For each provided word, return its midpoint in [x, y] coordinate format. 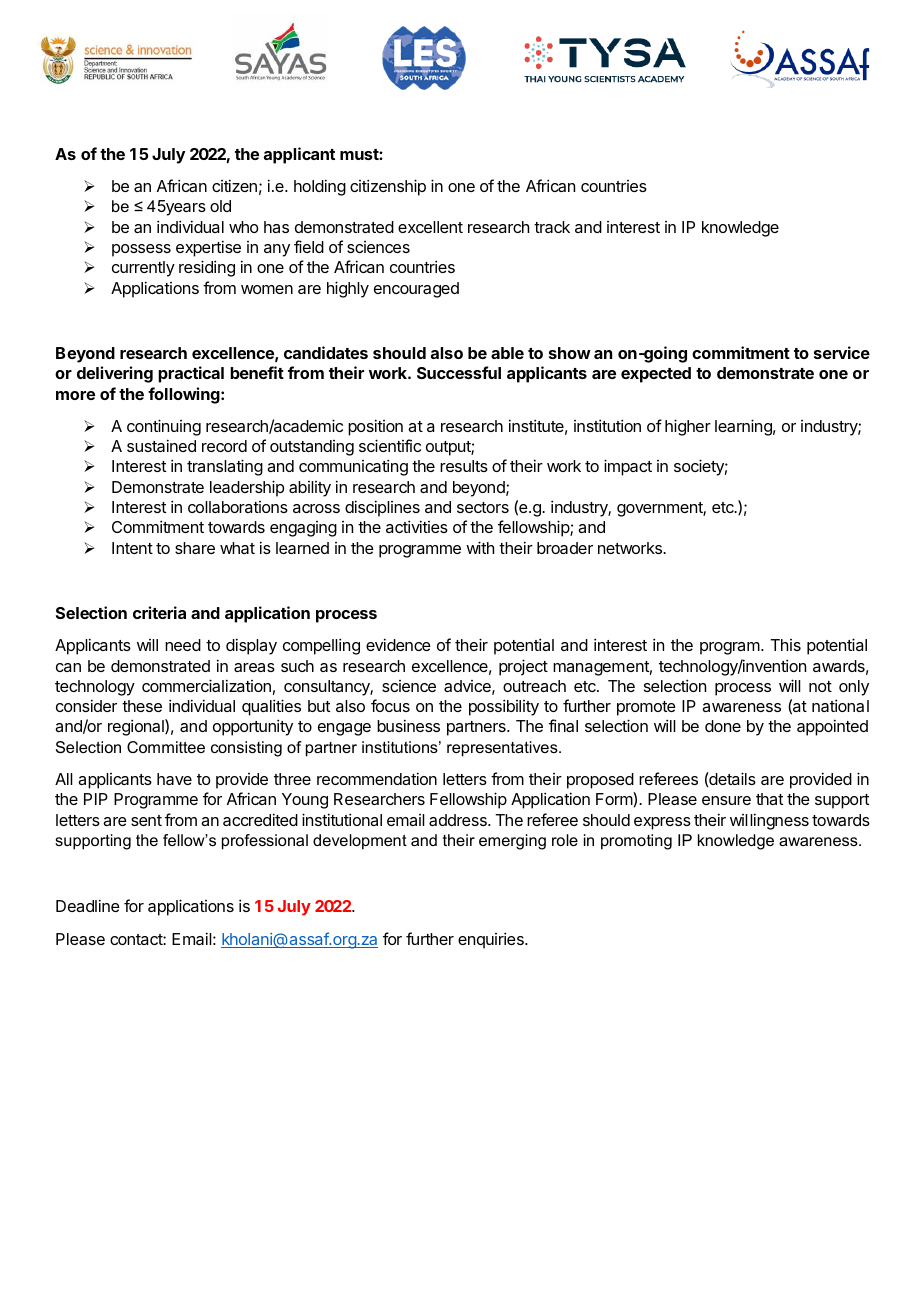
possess [141, 250]
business [408, 725]
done [723, 726]
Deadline [88, 905]
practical [191, 374]
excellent [430, 227]
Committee [166, 747]
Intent [132, 548]
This [785, 645]
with [480, 547]
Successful [459, 372]
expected [656, 375]
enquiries [492, 940]
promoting [636, 842]
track [552, 227]
